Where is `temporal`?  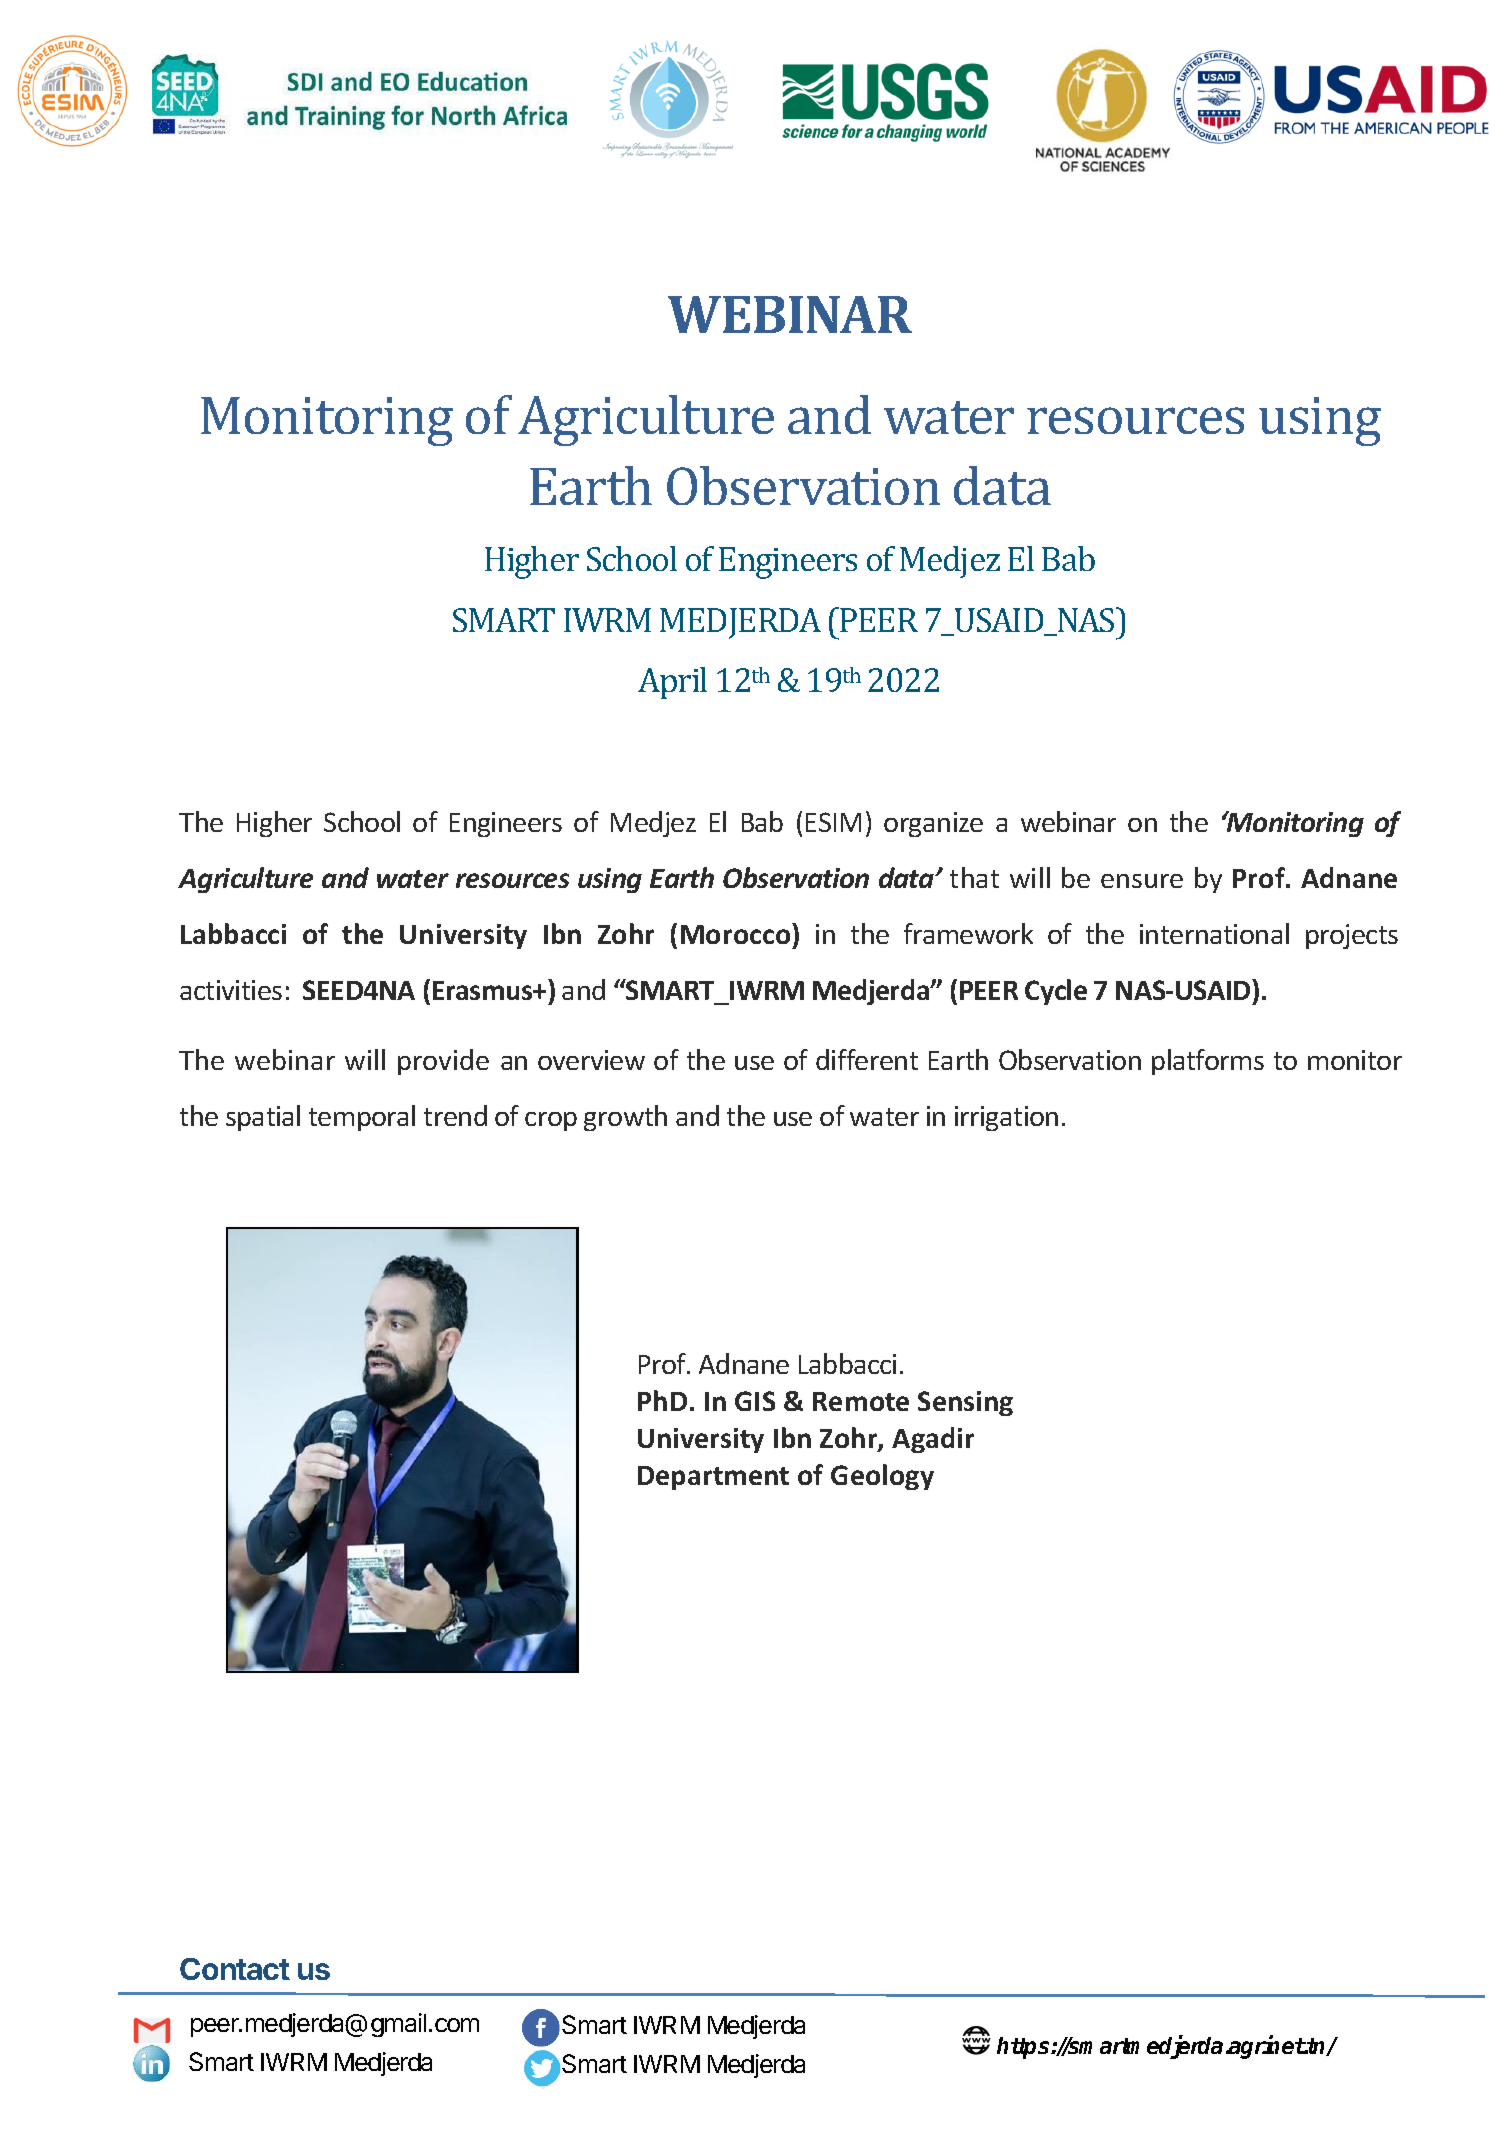 temporal is located at coordinates (362, 1118).
